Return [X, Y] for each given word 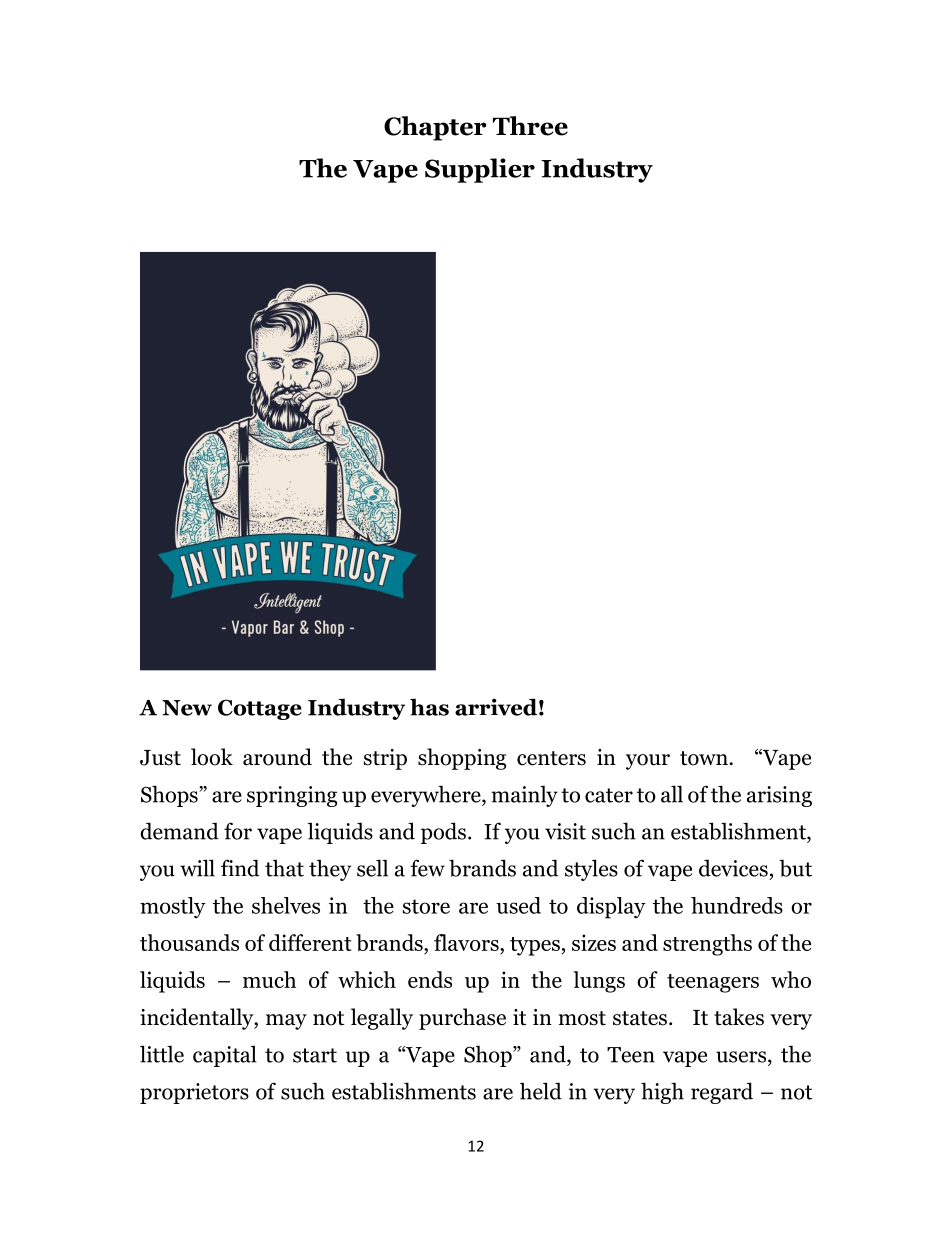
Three [530, 126]
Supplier [480, 170]
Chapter [435, 128]
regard [722, 1093]
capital [225, 1056]
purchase [462, 1019]
